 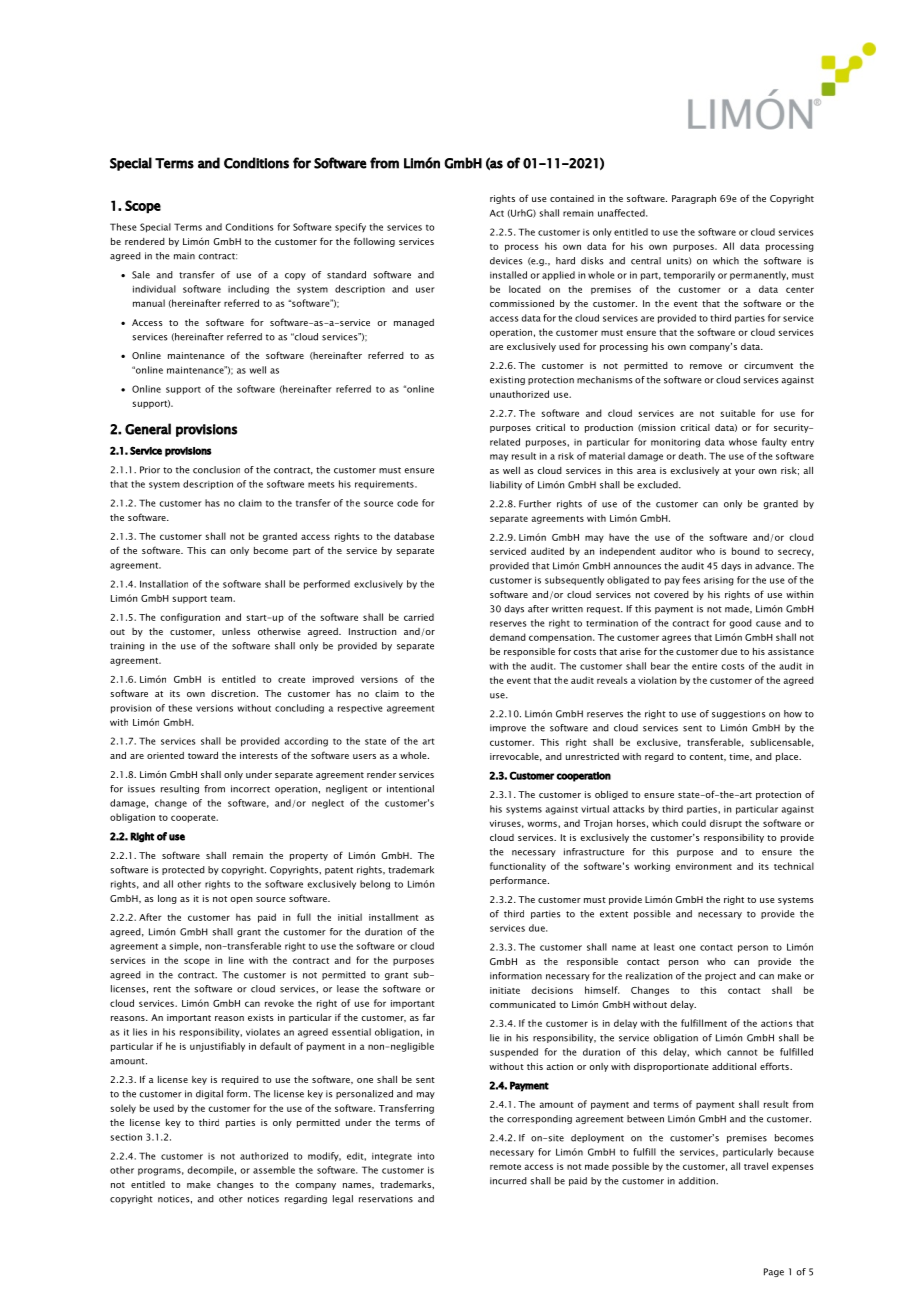 I want to click on devices, so click(x=506, y=261).
